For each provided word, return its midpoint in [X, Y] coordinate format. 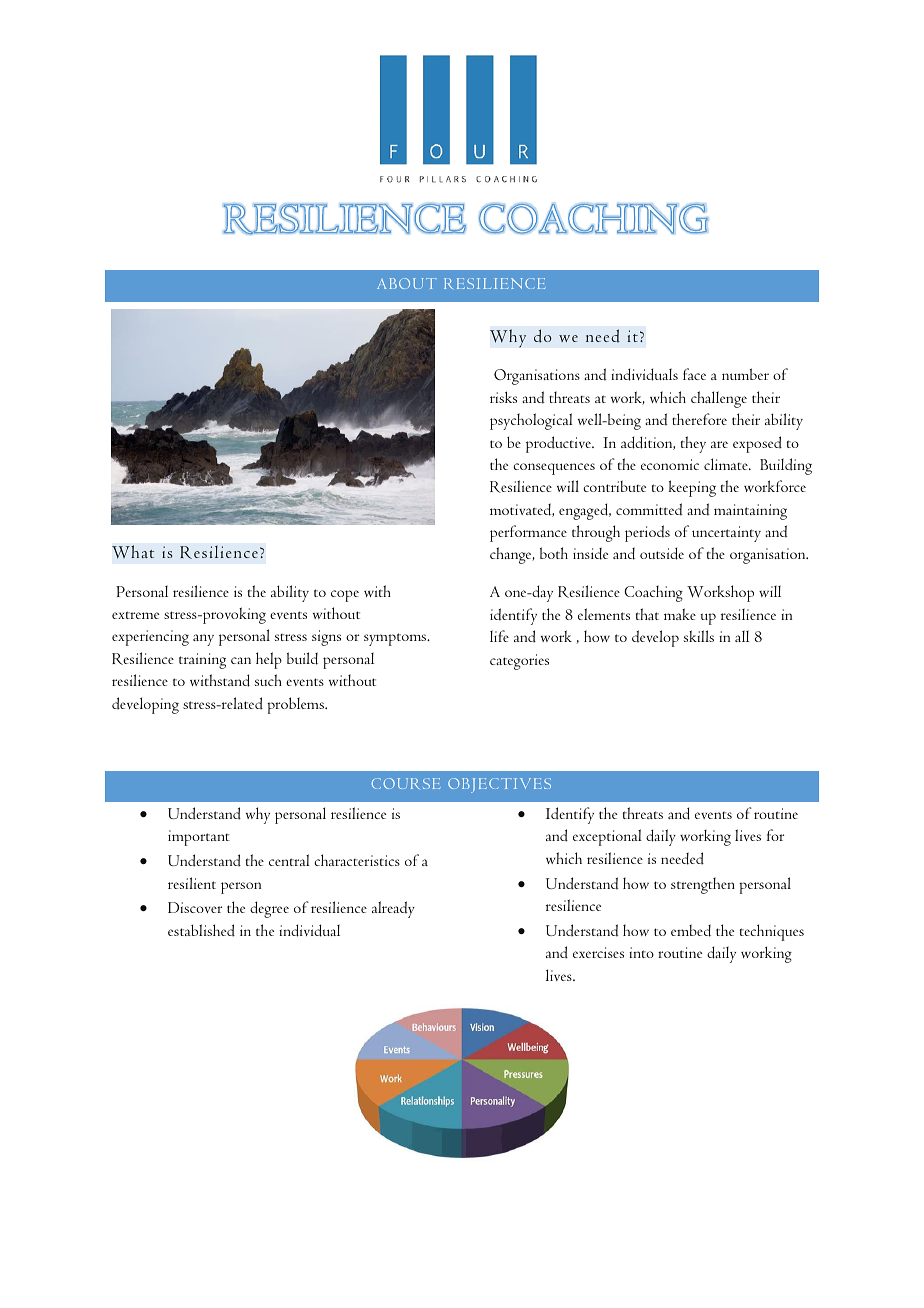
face [694, 374]
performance [528, 533]
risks [503, 397]
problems [296, 705]
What [133, 552]
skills [699, 636]
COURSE [406, 783]
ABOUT [407, 283]
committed [649, 509]
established [201, 930]
